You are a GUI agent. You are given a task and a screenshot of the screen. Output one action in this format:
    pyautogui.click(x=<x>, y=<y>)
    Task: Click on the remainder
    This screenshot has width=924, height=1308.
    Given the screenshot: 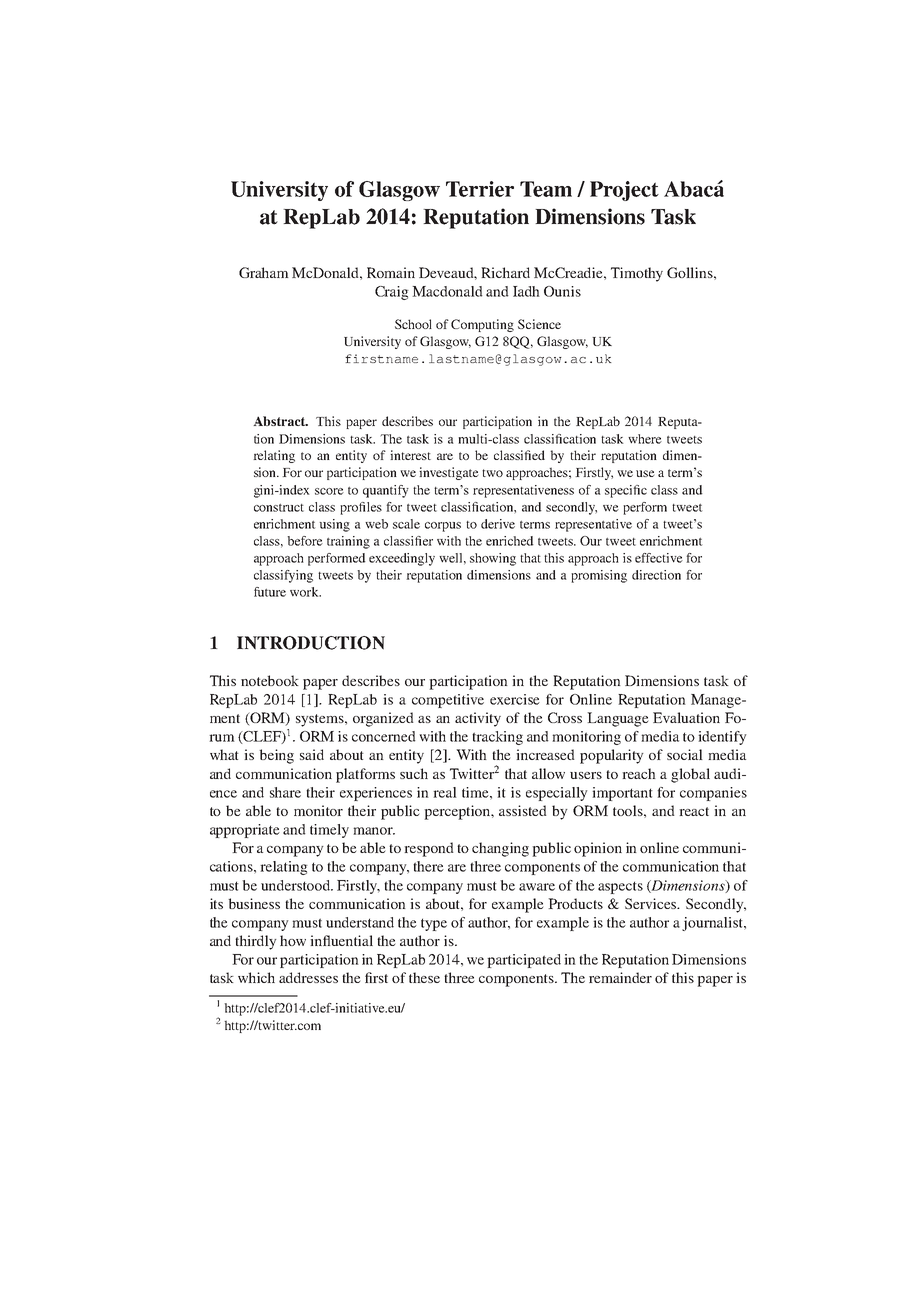 What is the action you would take?
    pyautogui.click(x=620, y=977)
